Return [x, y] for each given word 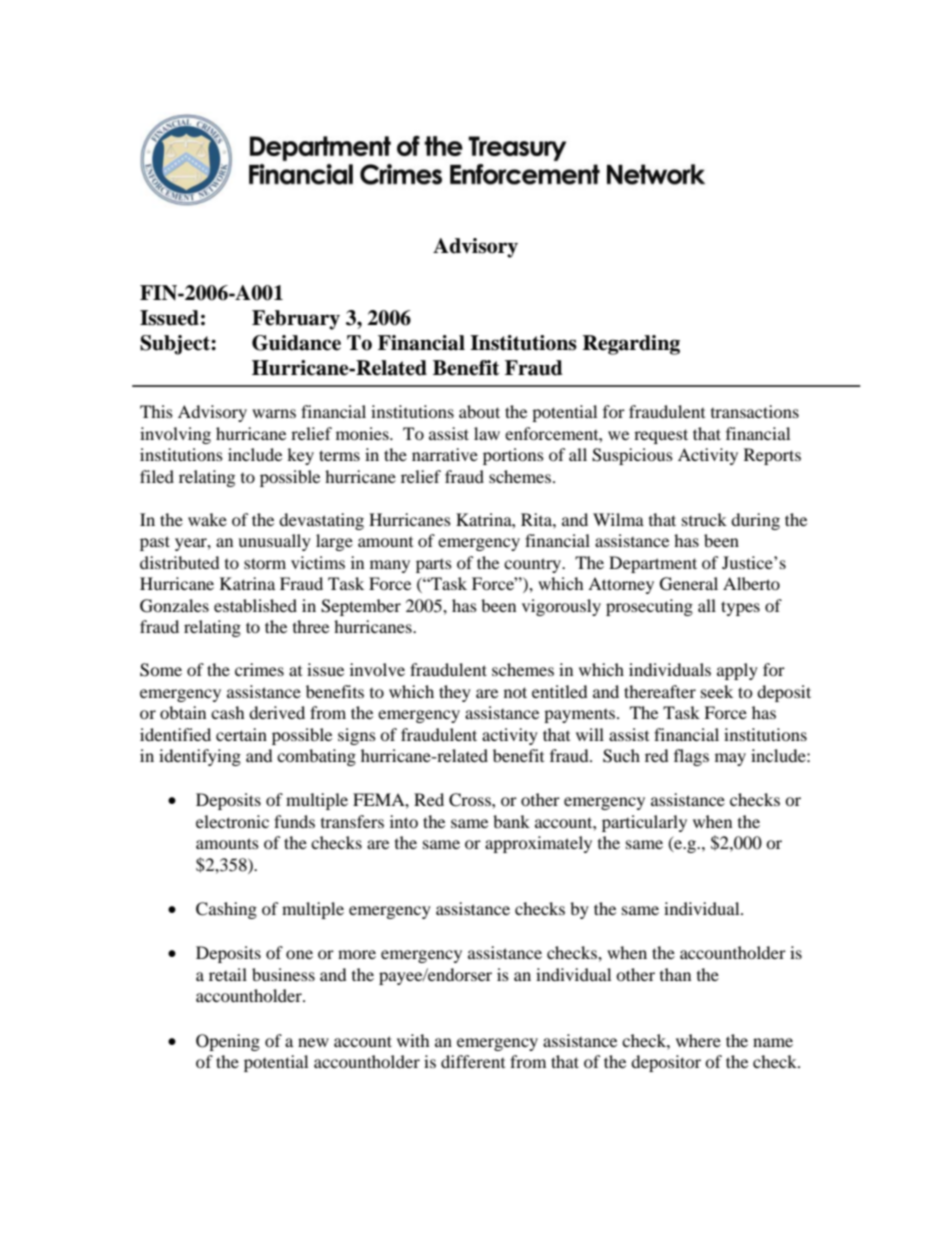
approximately [538, 844]
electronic [232, 821]
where [698, 1040]
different [473, 1061]
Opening [228, 1042]
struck [704, 519]
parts [434, 566]
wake [207, 519]
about [479, 411]
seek [717, 691]
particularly [644, 823]
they [455, 693]
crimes [259, 669]
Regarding [631, 345]
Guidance [296, 343]
